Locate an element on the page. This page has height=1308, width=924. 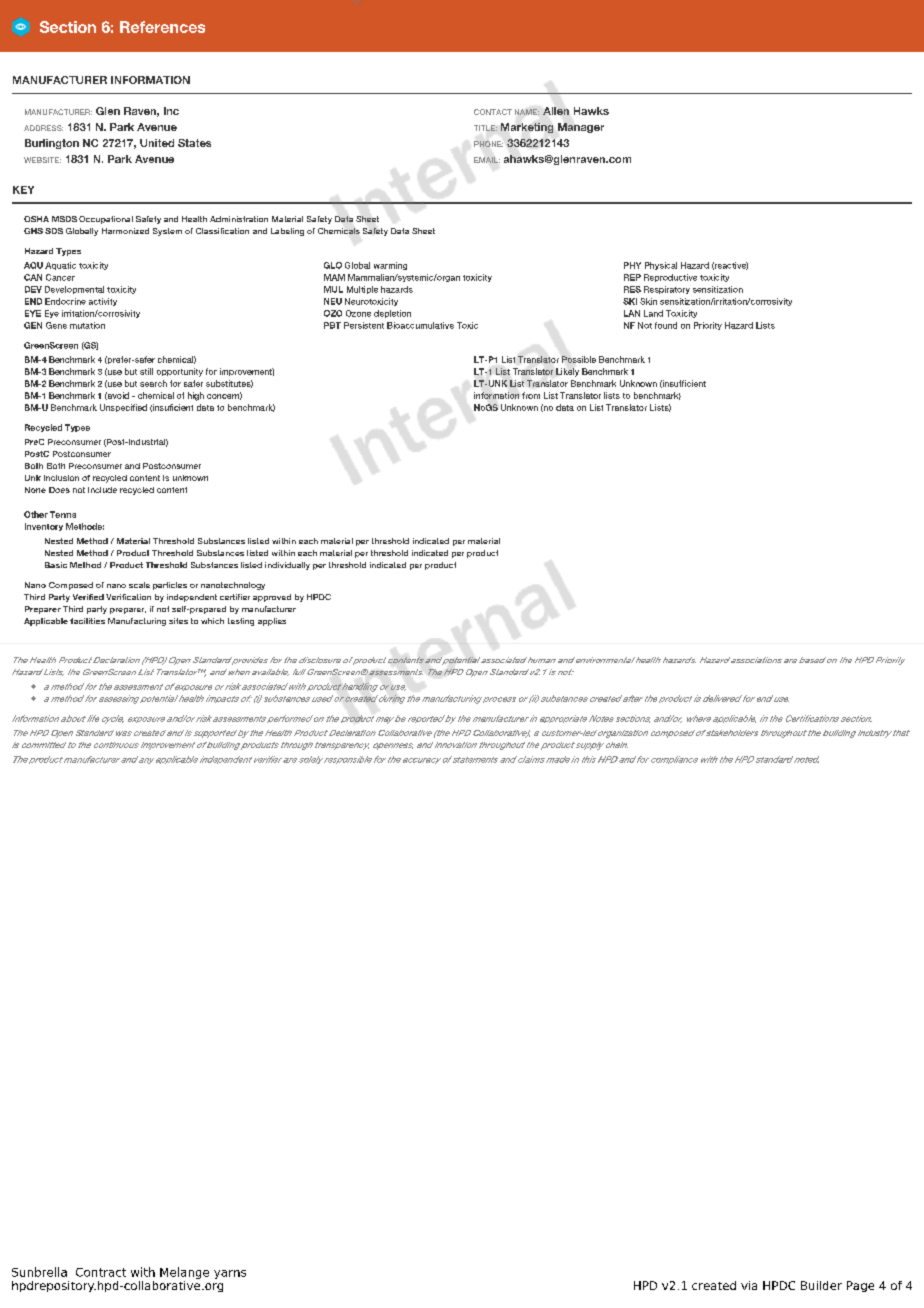
CONTACT is located at coordinates (493, 112).
